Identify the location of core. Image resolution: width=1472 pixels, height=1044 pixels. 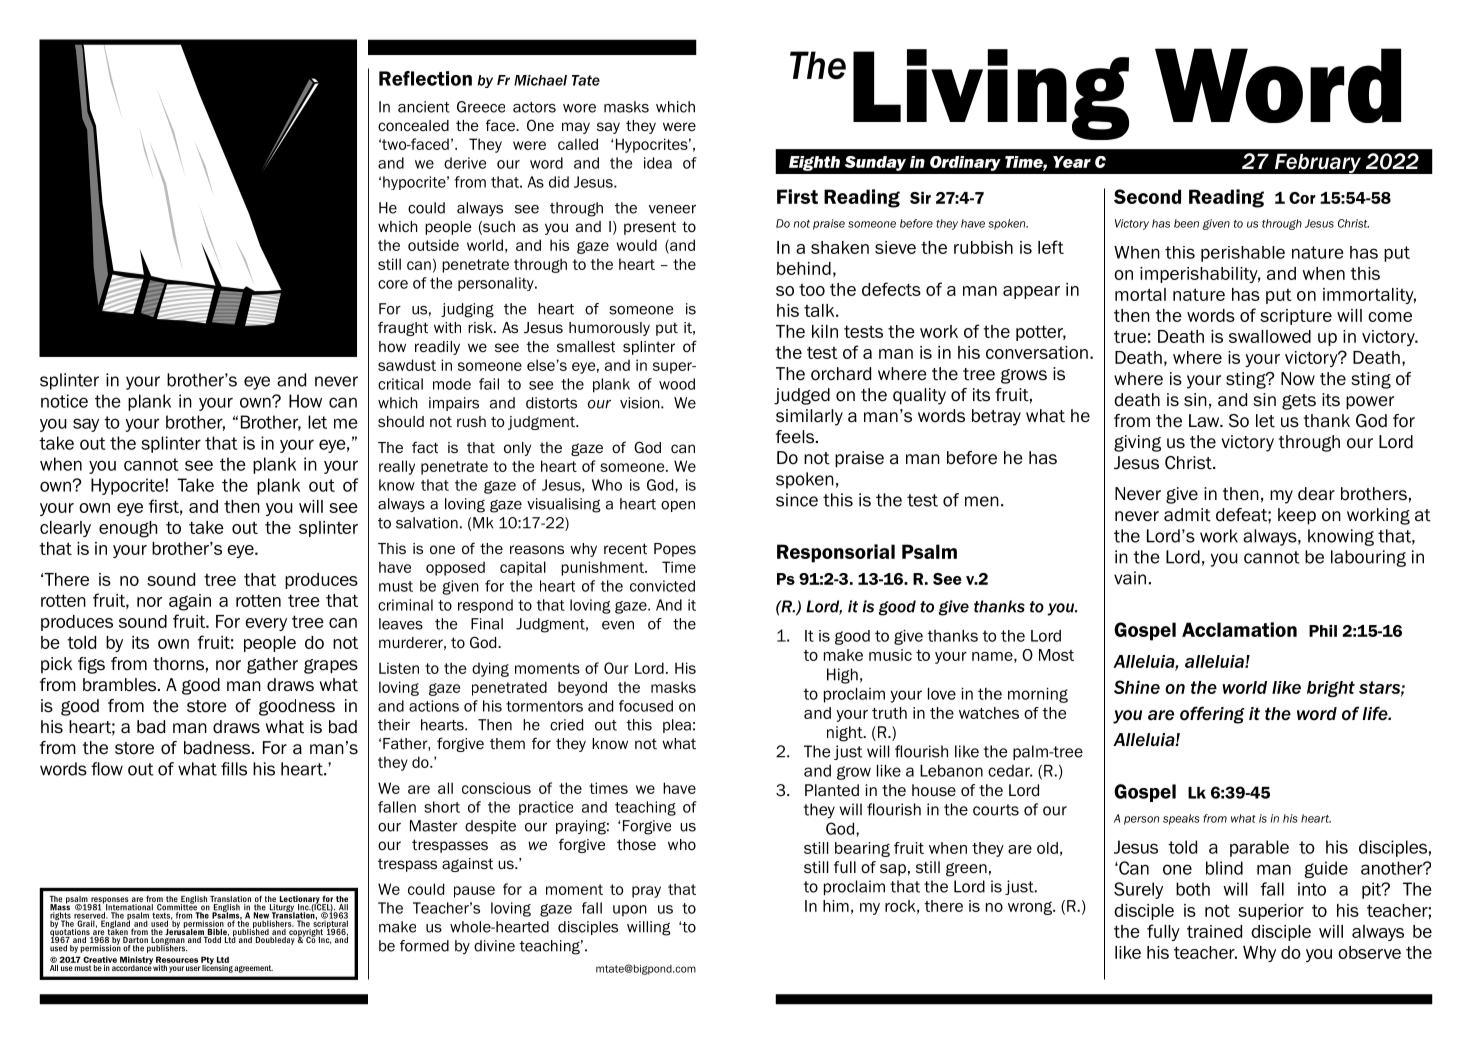
(393, 284).
